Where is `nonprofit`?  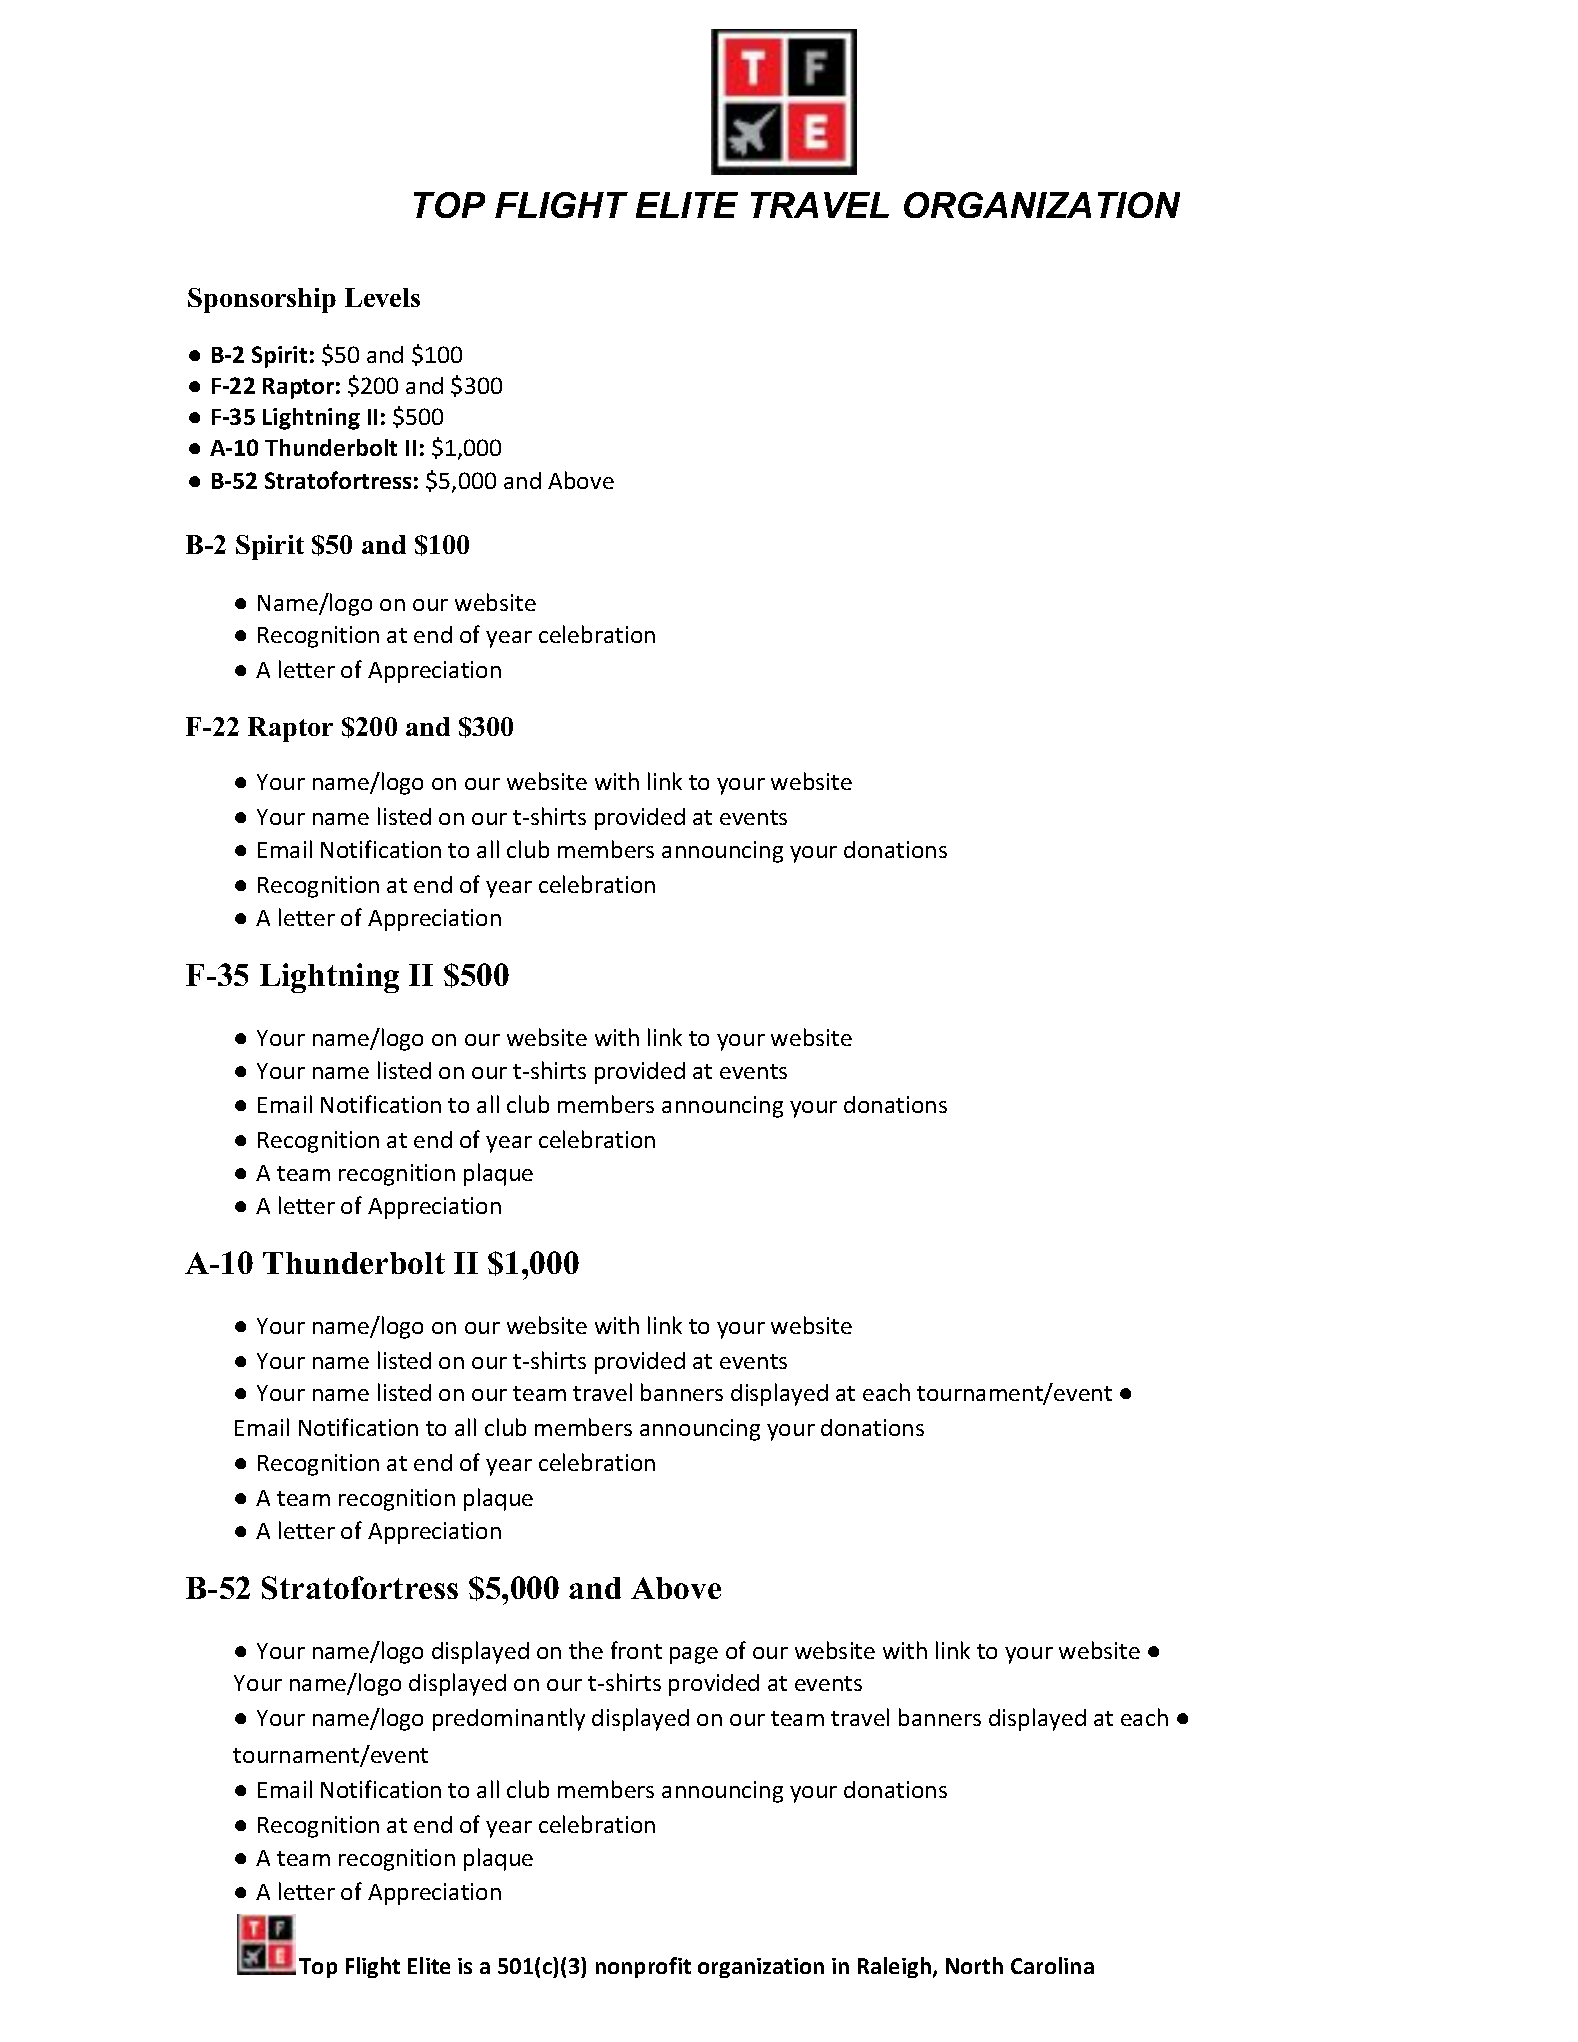
nonprofit is located at coordinates (643, 1967).
